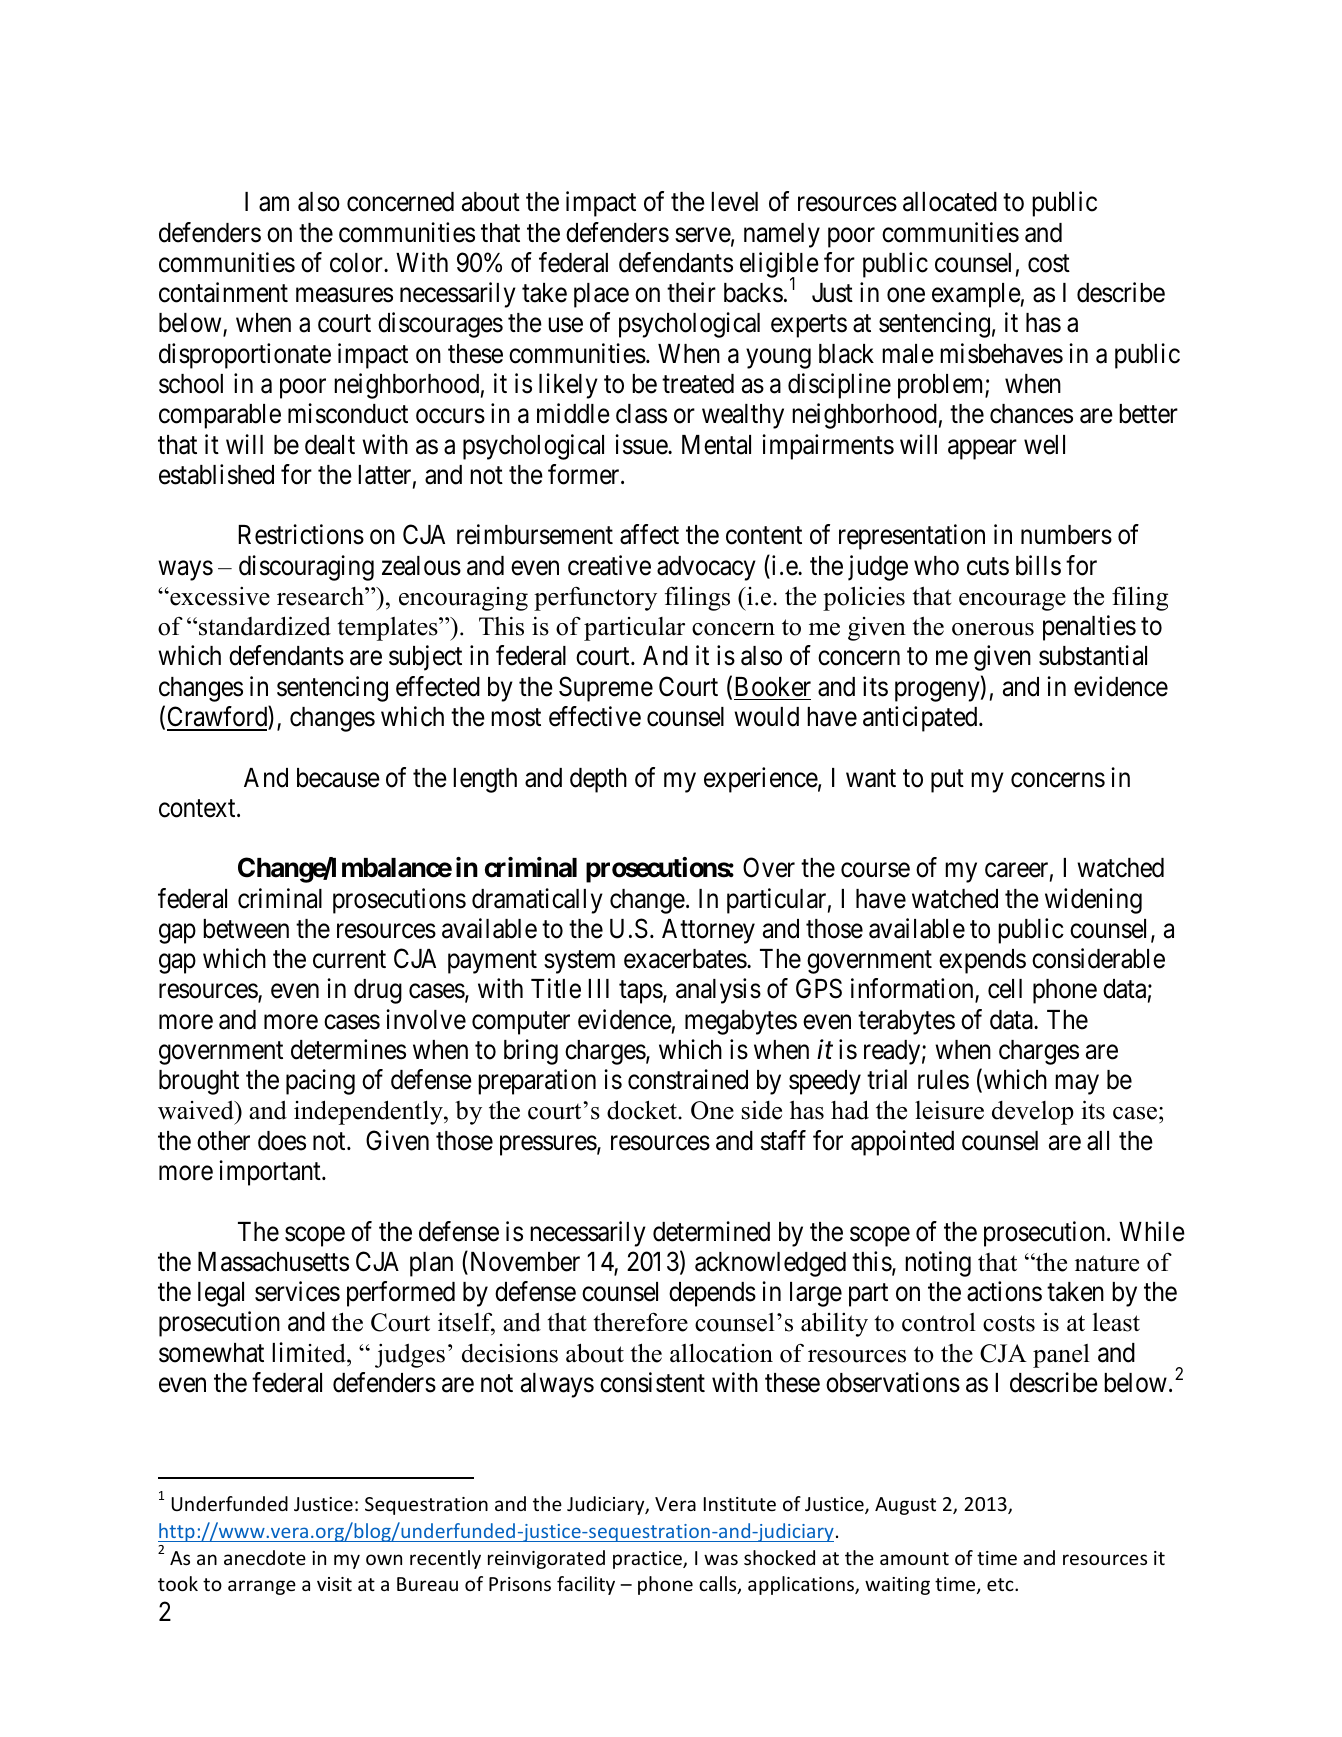 The image size is (1342, 1737). I want to click on their, so click(691, 292).
